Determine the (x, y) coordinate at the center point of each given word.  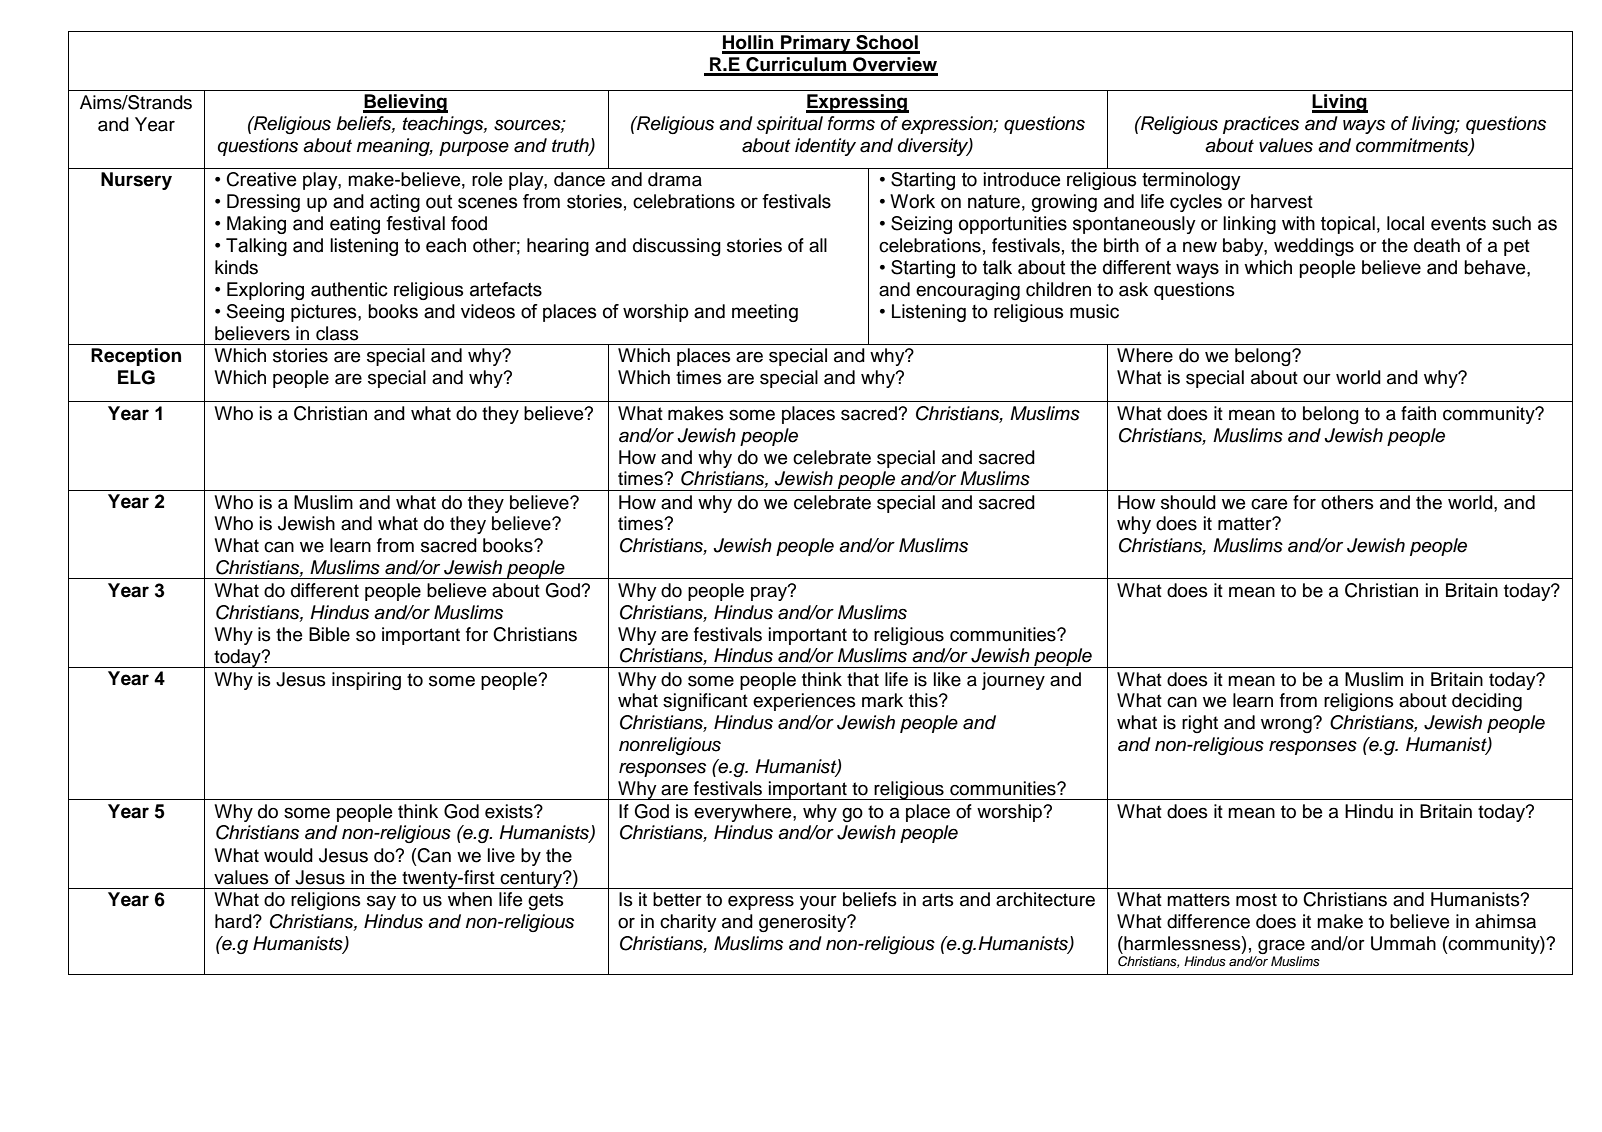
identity (825, 147)
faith (1418, 413)
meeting (765, 313)
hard (234, 921)
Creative (261, 179)
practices (1261, 125)
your (818, 903)
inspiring (366, 681)
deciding (1487, 702)
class (337, 333)
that (863, 679)
